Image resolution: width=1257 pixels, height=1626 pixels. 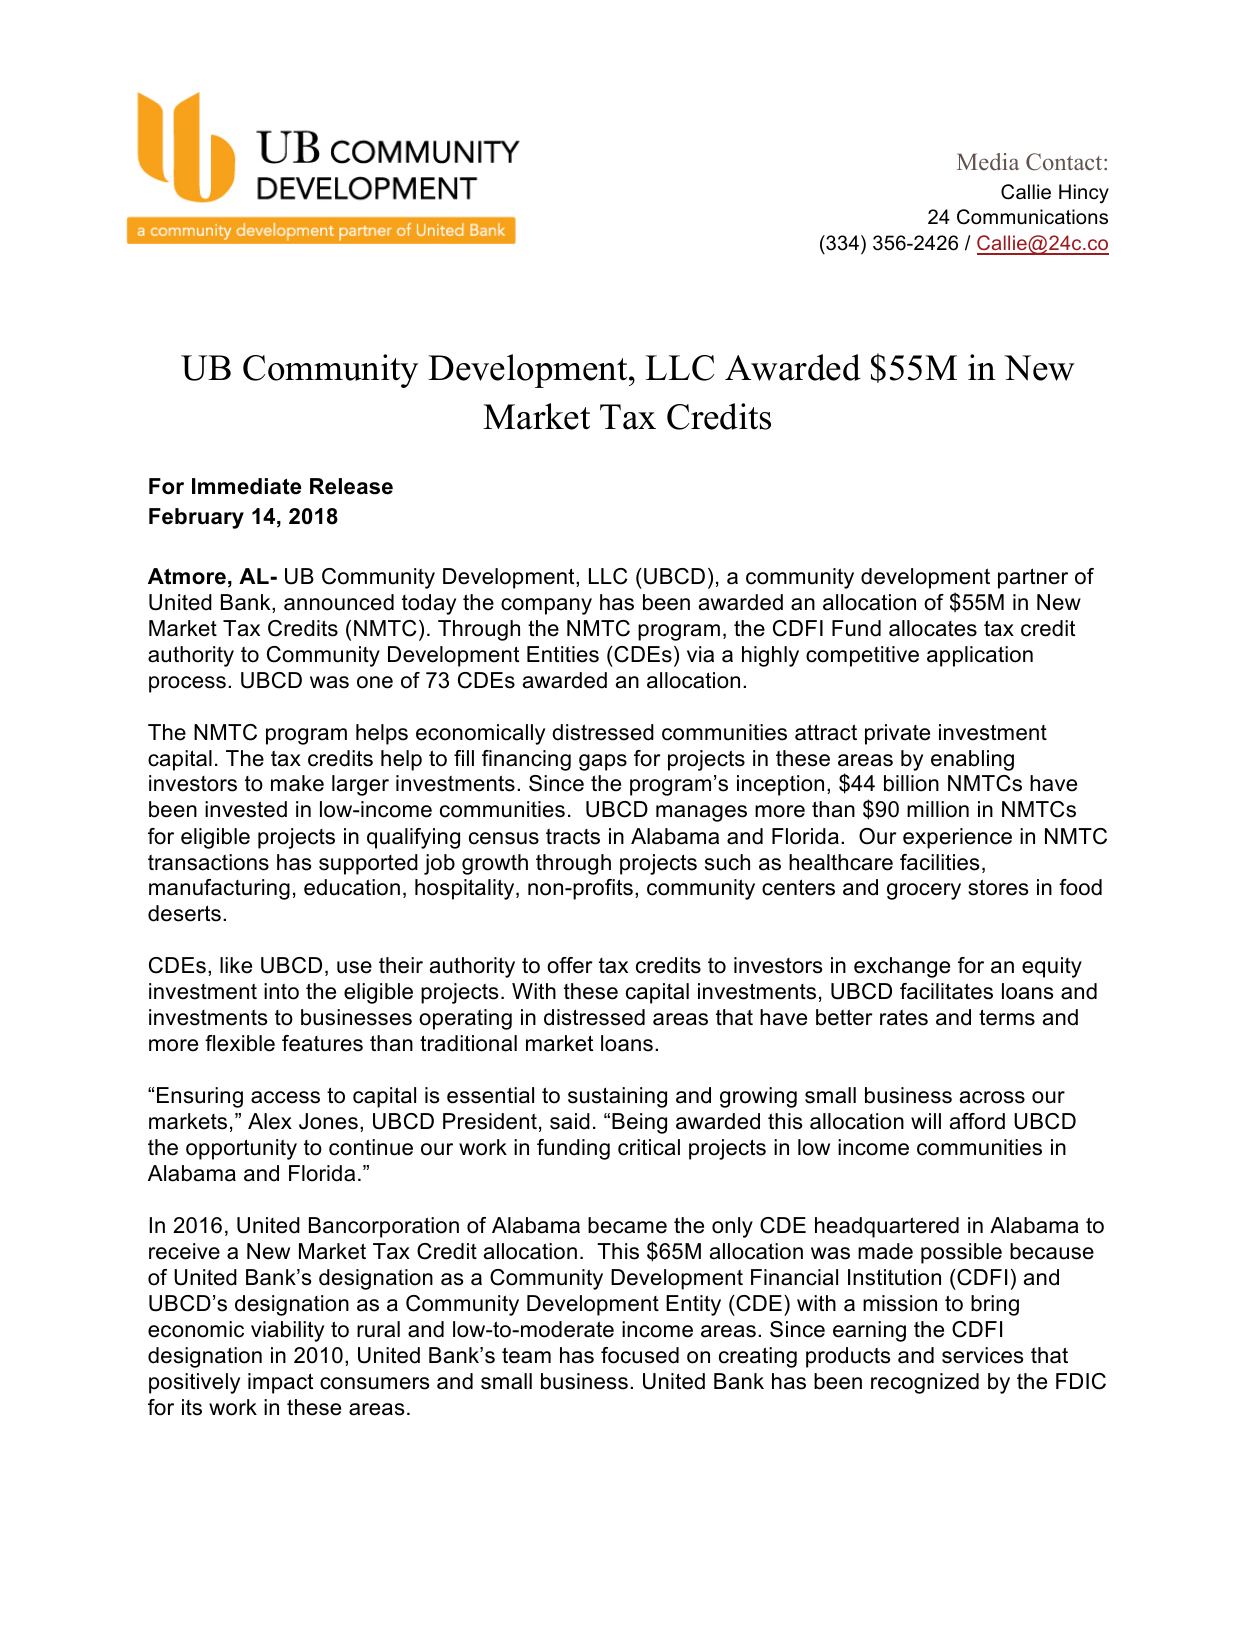 What do you see at coordinates (287, 1331) in the document?
I see `viability` at bounding box center [287, 1331].
